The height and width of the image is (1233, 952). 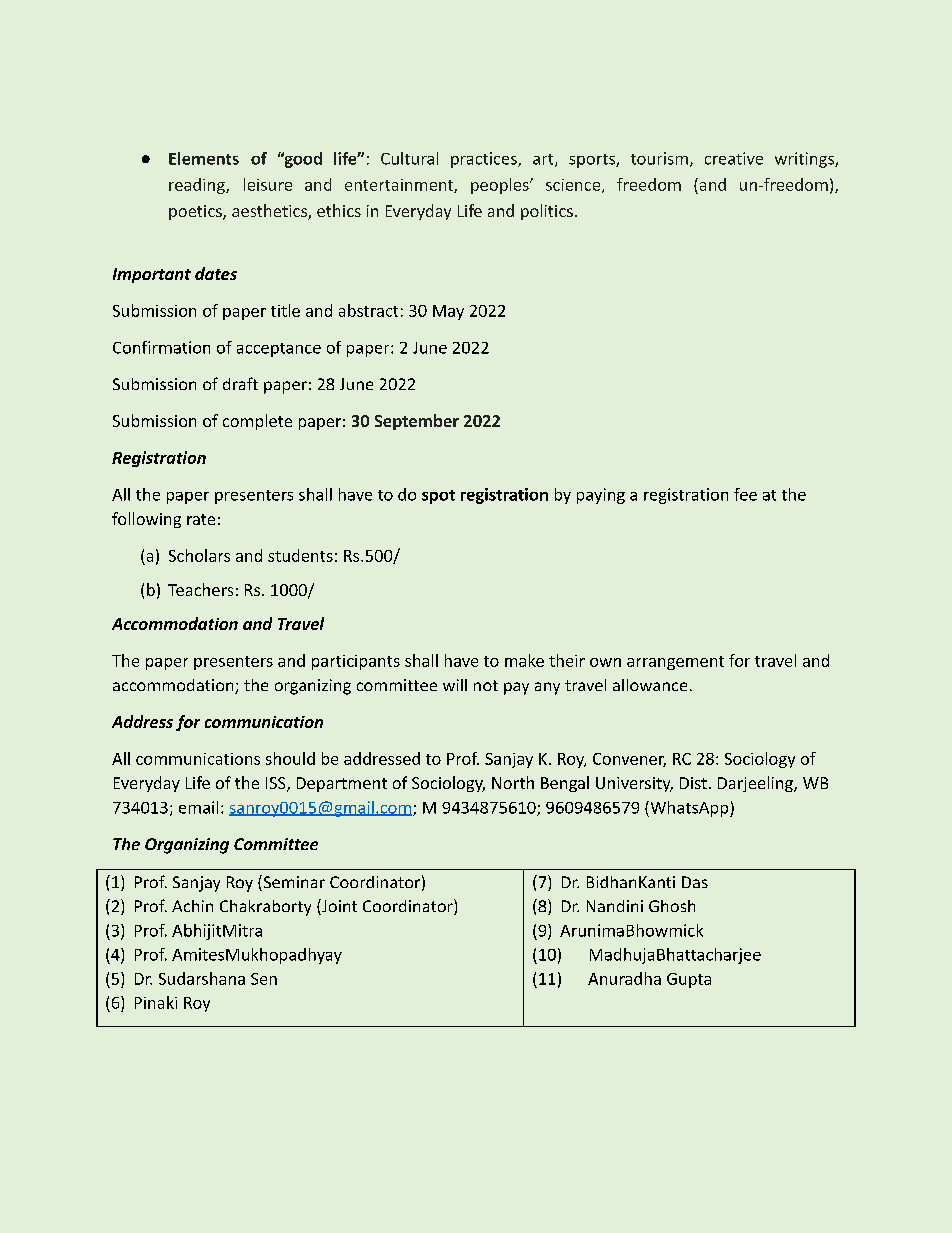 I want to click on North, so click(x=513, y=782).
